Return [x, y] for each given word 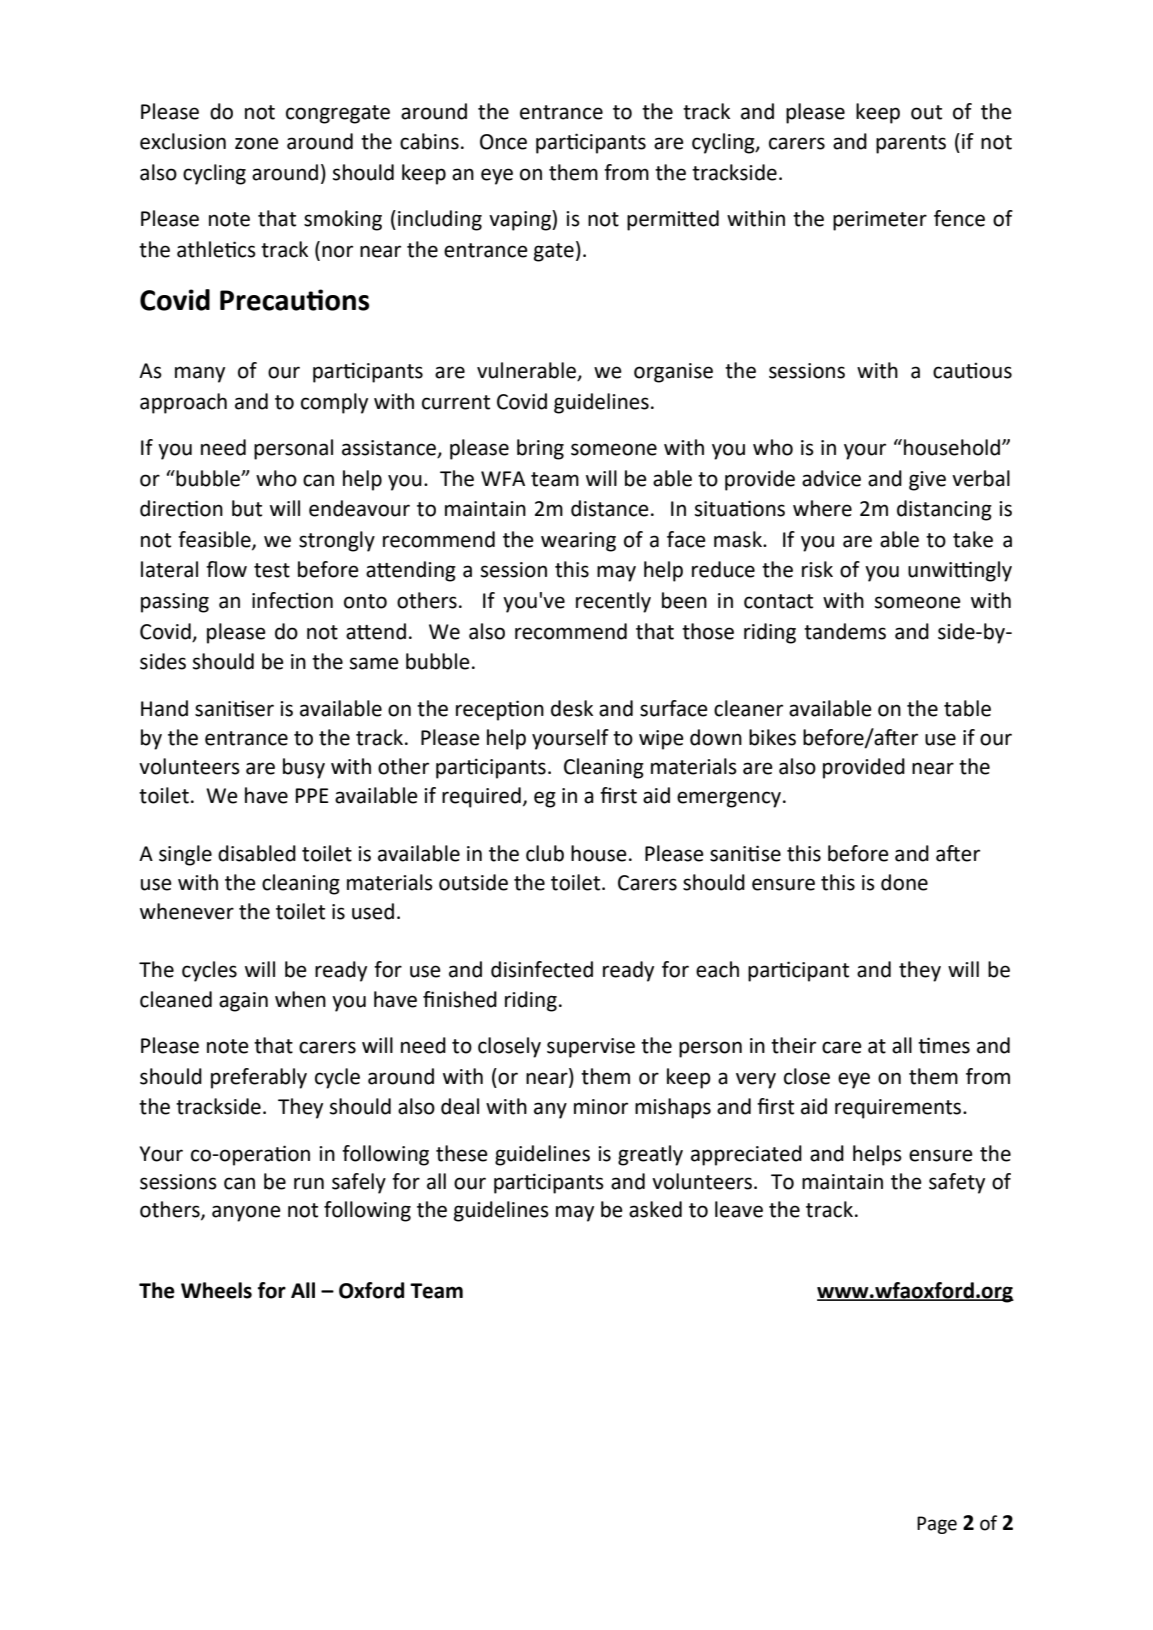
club [545, 853]
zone [257, 143]
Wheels [216, 1290]
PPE [312, 795]
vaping [521, 220]
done [904, 882]
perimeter [880, 221]
